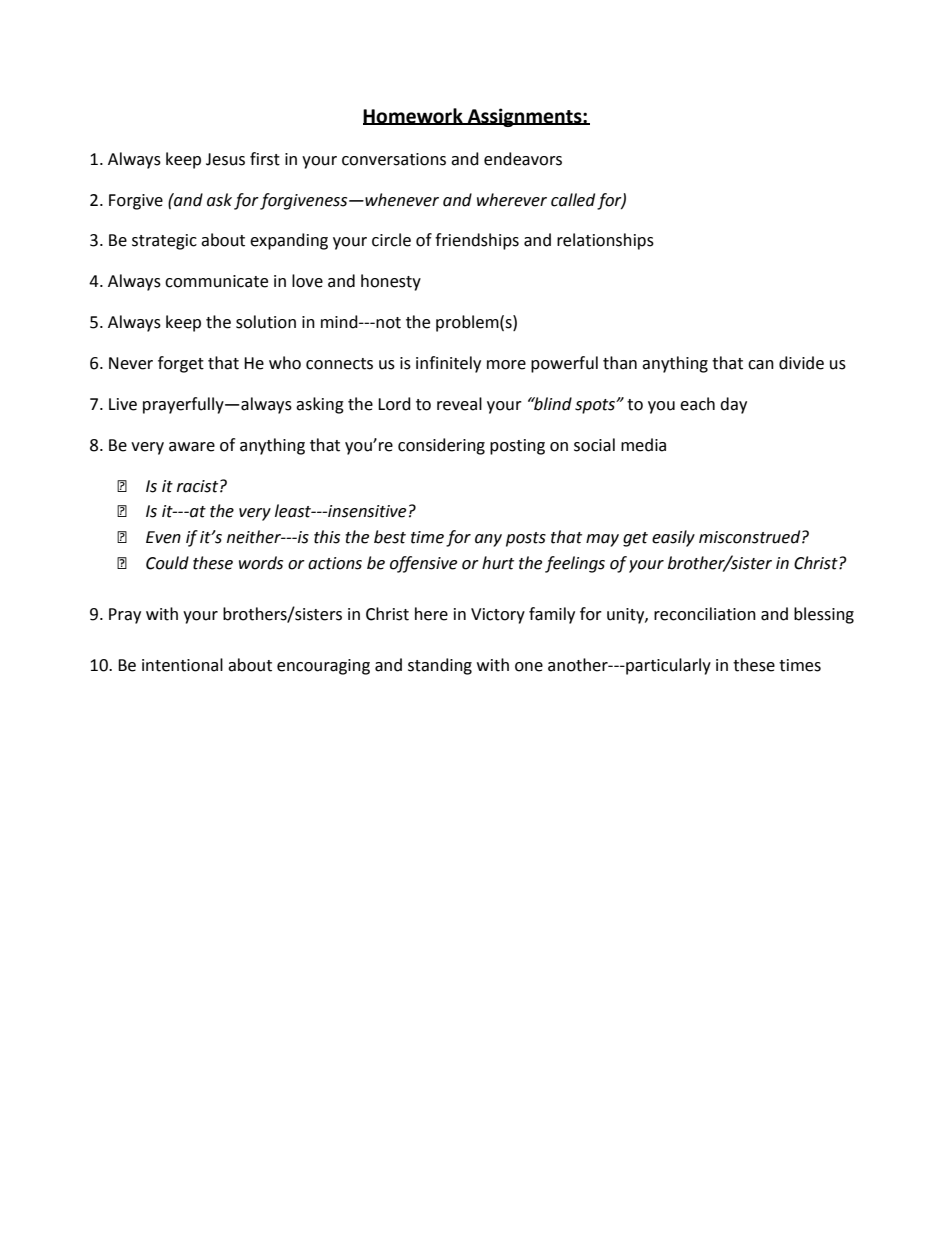 The image size is (952, 1233). What do you see at coordinates (440, 666) in the screenshot?
I see `standing` at bounding box center [440, 666].
